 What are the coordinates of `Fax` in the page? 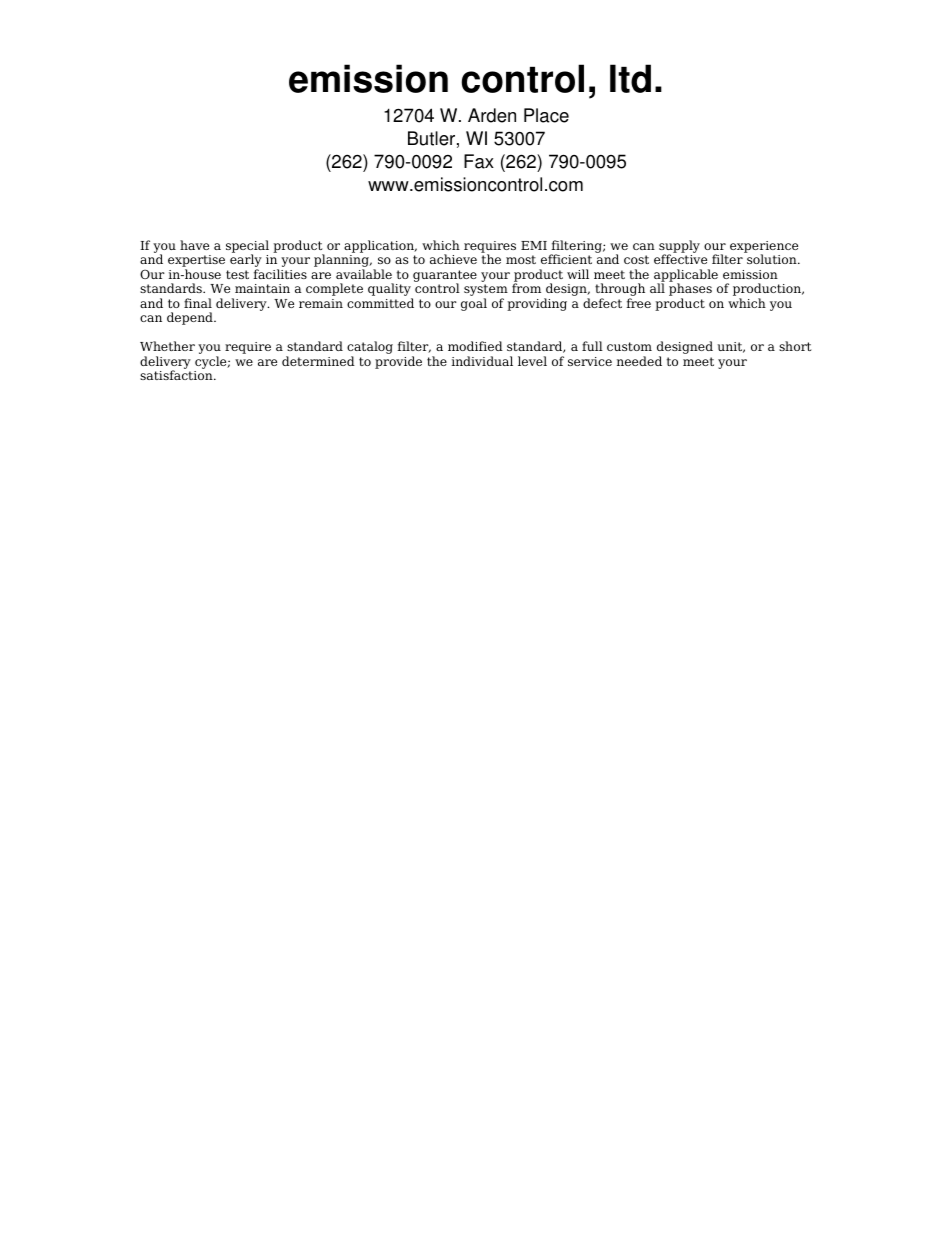 It's located at (479, 161).
